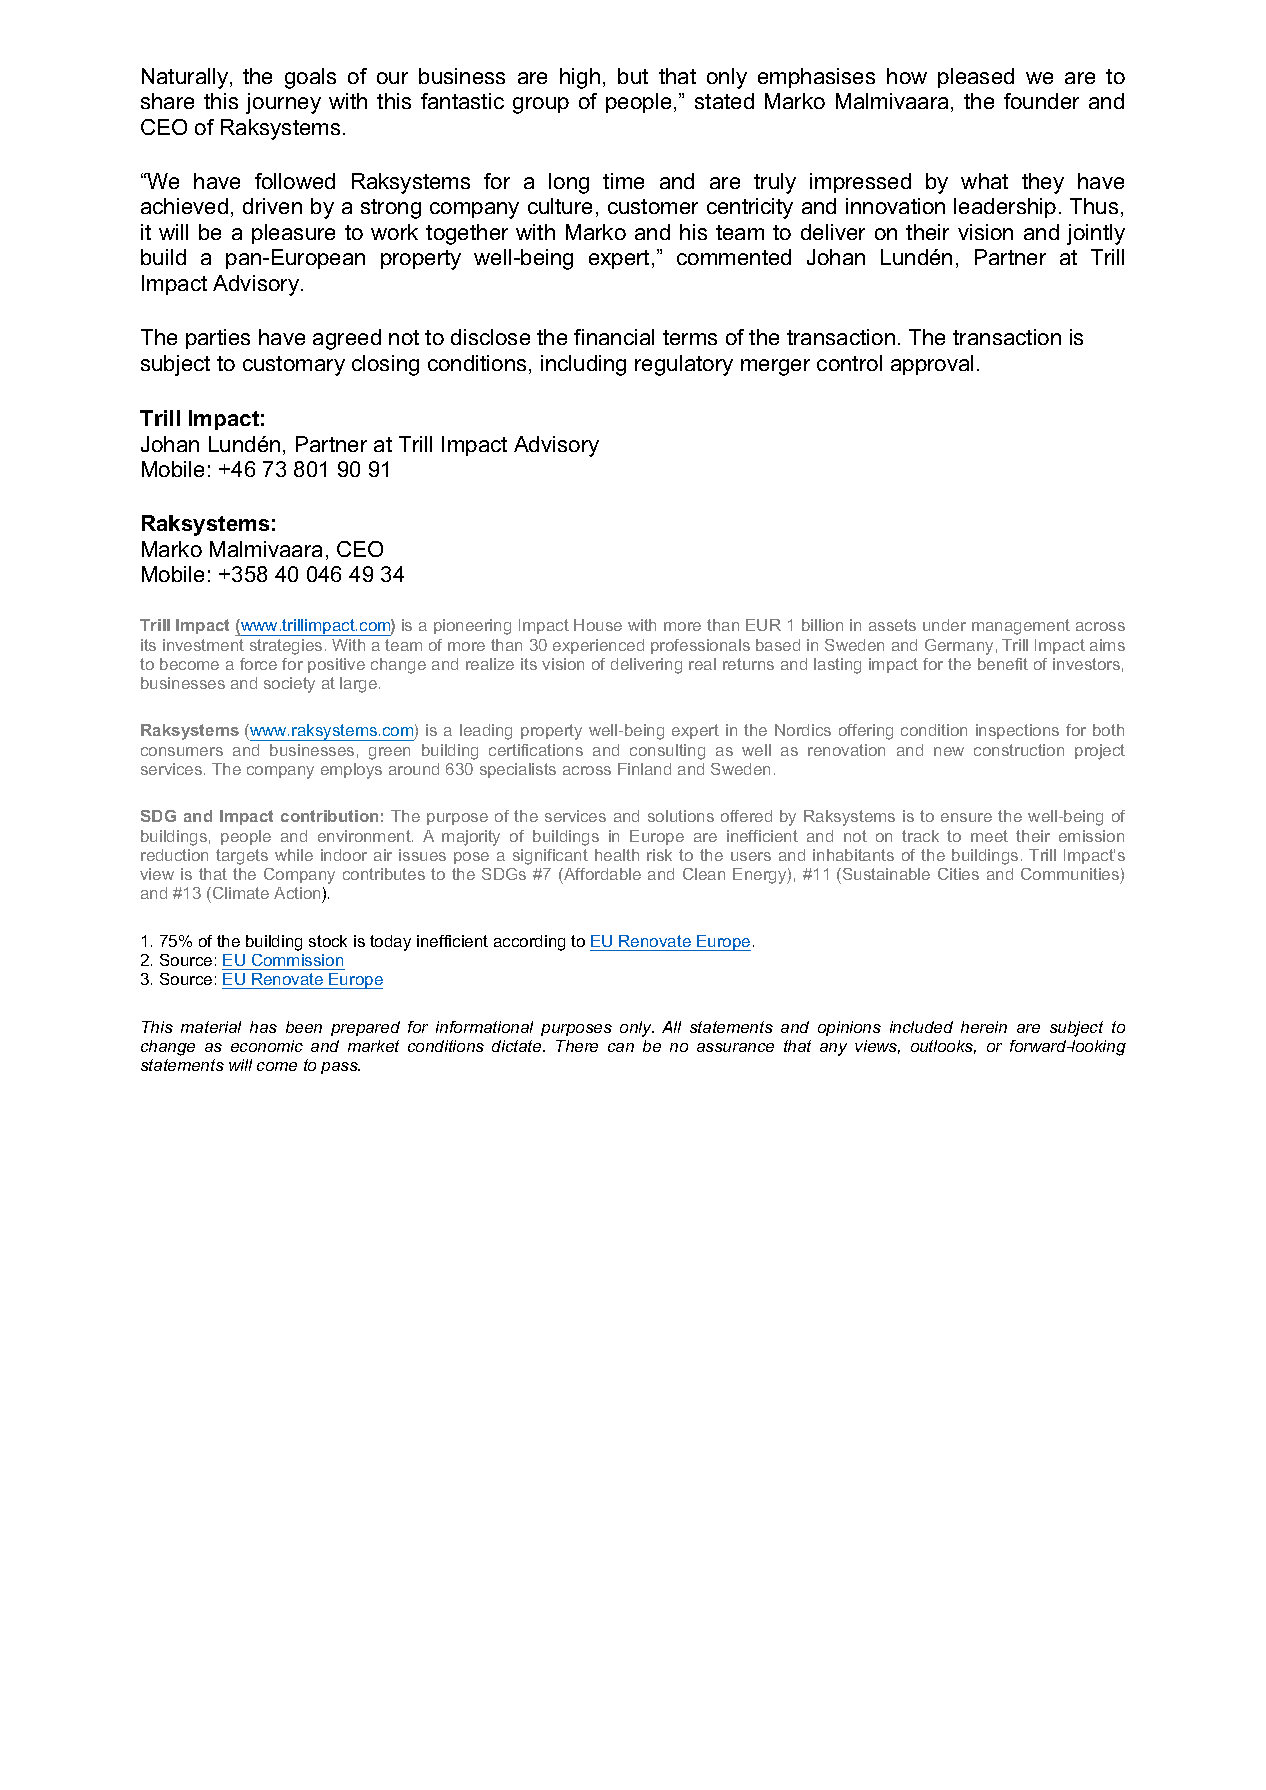  I want to click on high, so click(580, 78).
